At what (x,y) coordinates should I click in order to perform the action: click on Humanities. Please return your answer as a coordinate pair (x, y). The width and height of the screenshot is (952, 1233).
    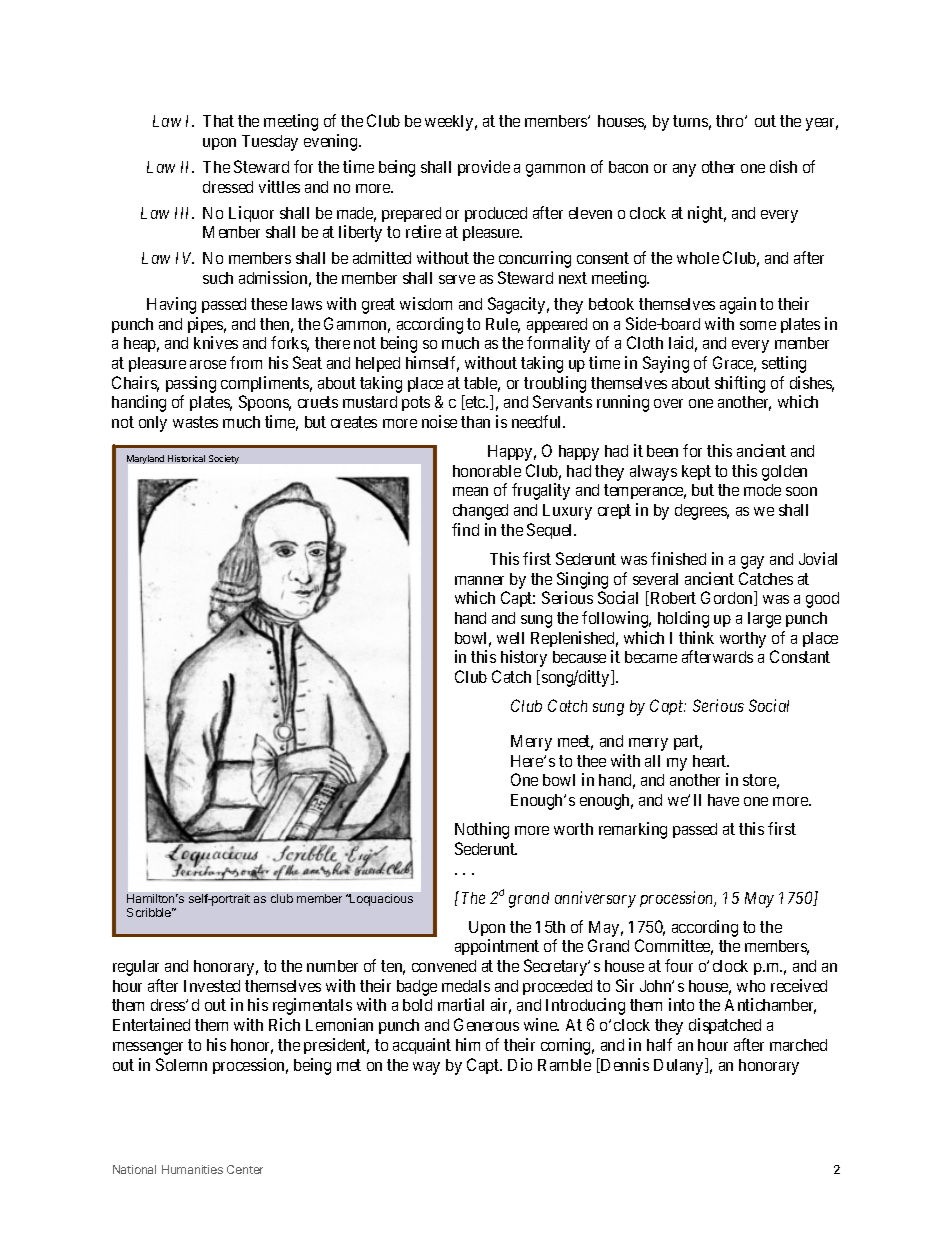
    Looking at the image, I should click on (192, 1169).
